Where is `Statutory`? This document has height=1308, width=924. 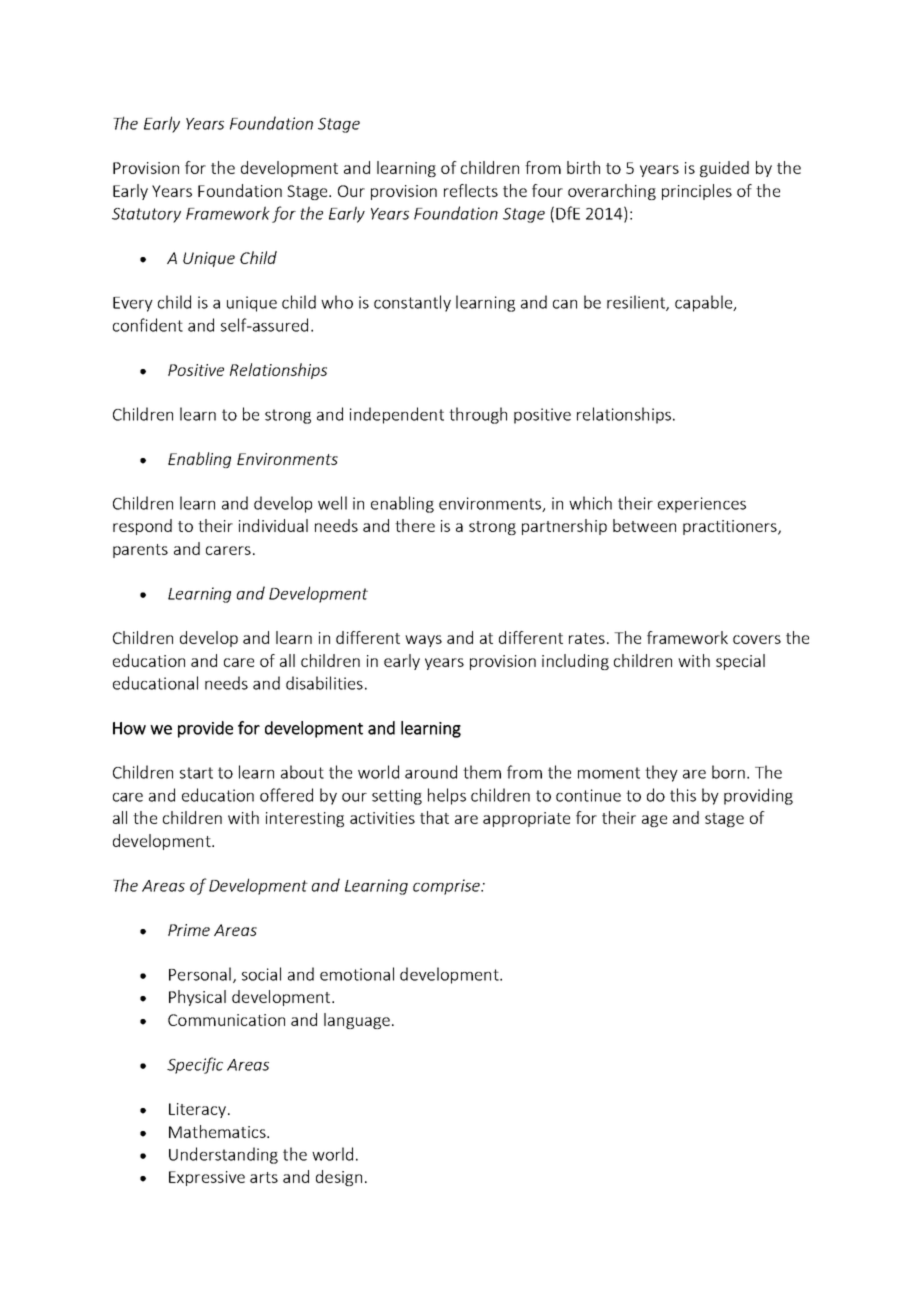 Statutory is located at coordinates (146, 215).
